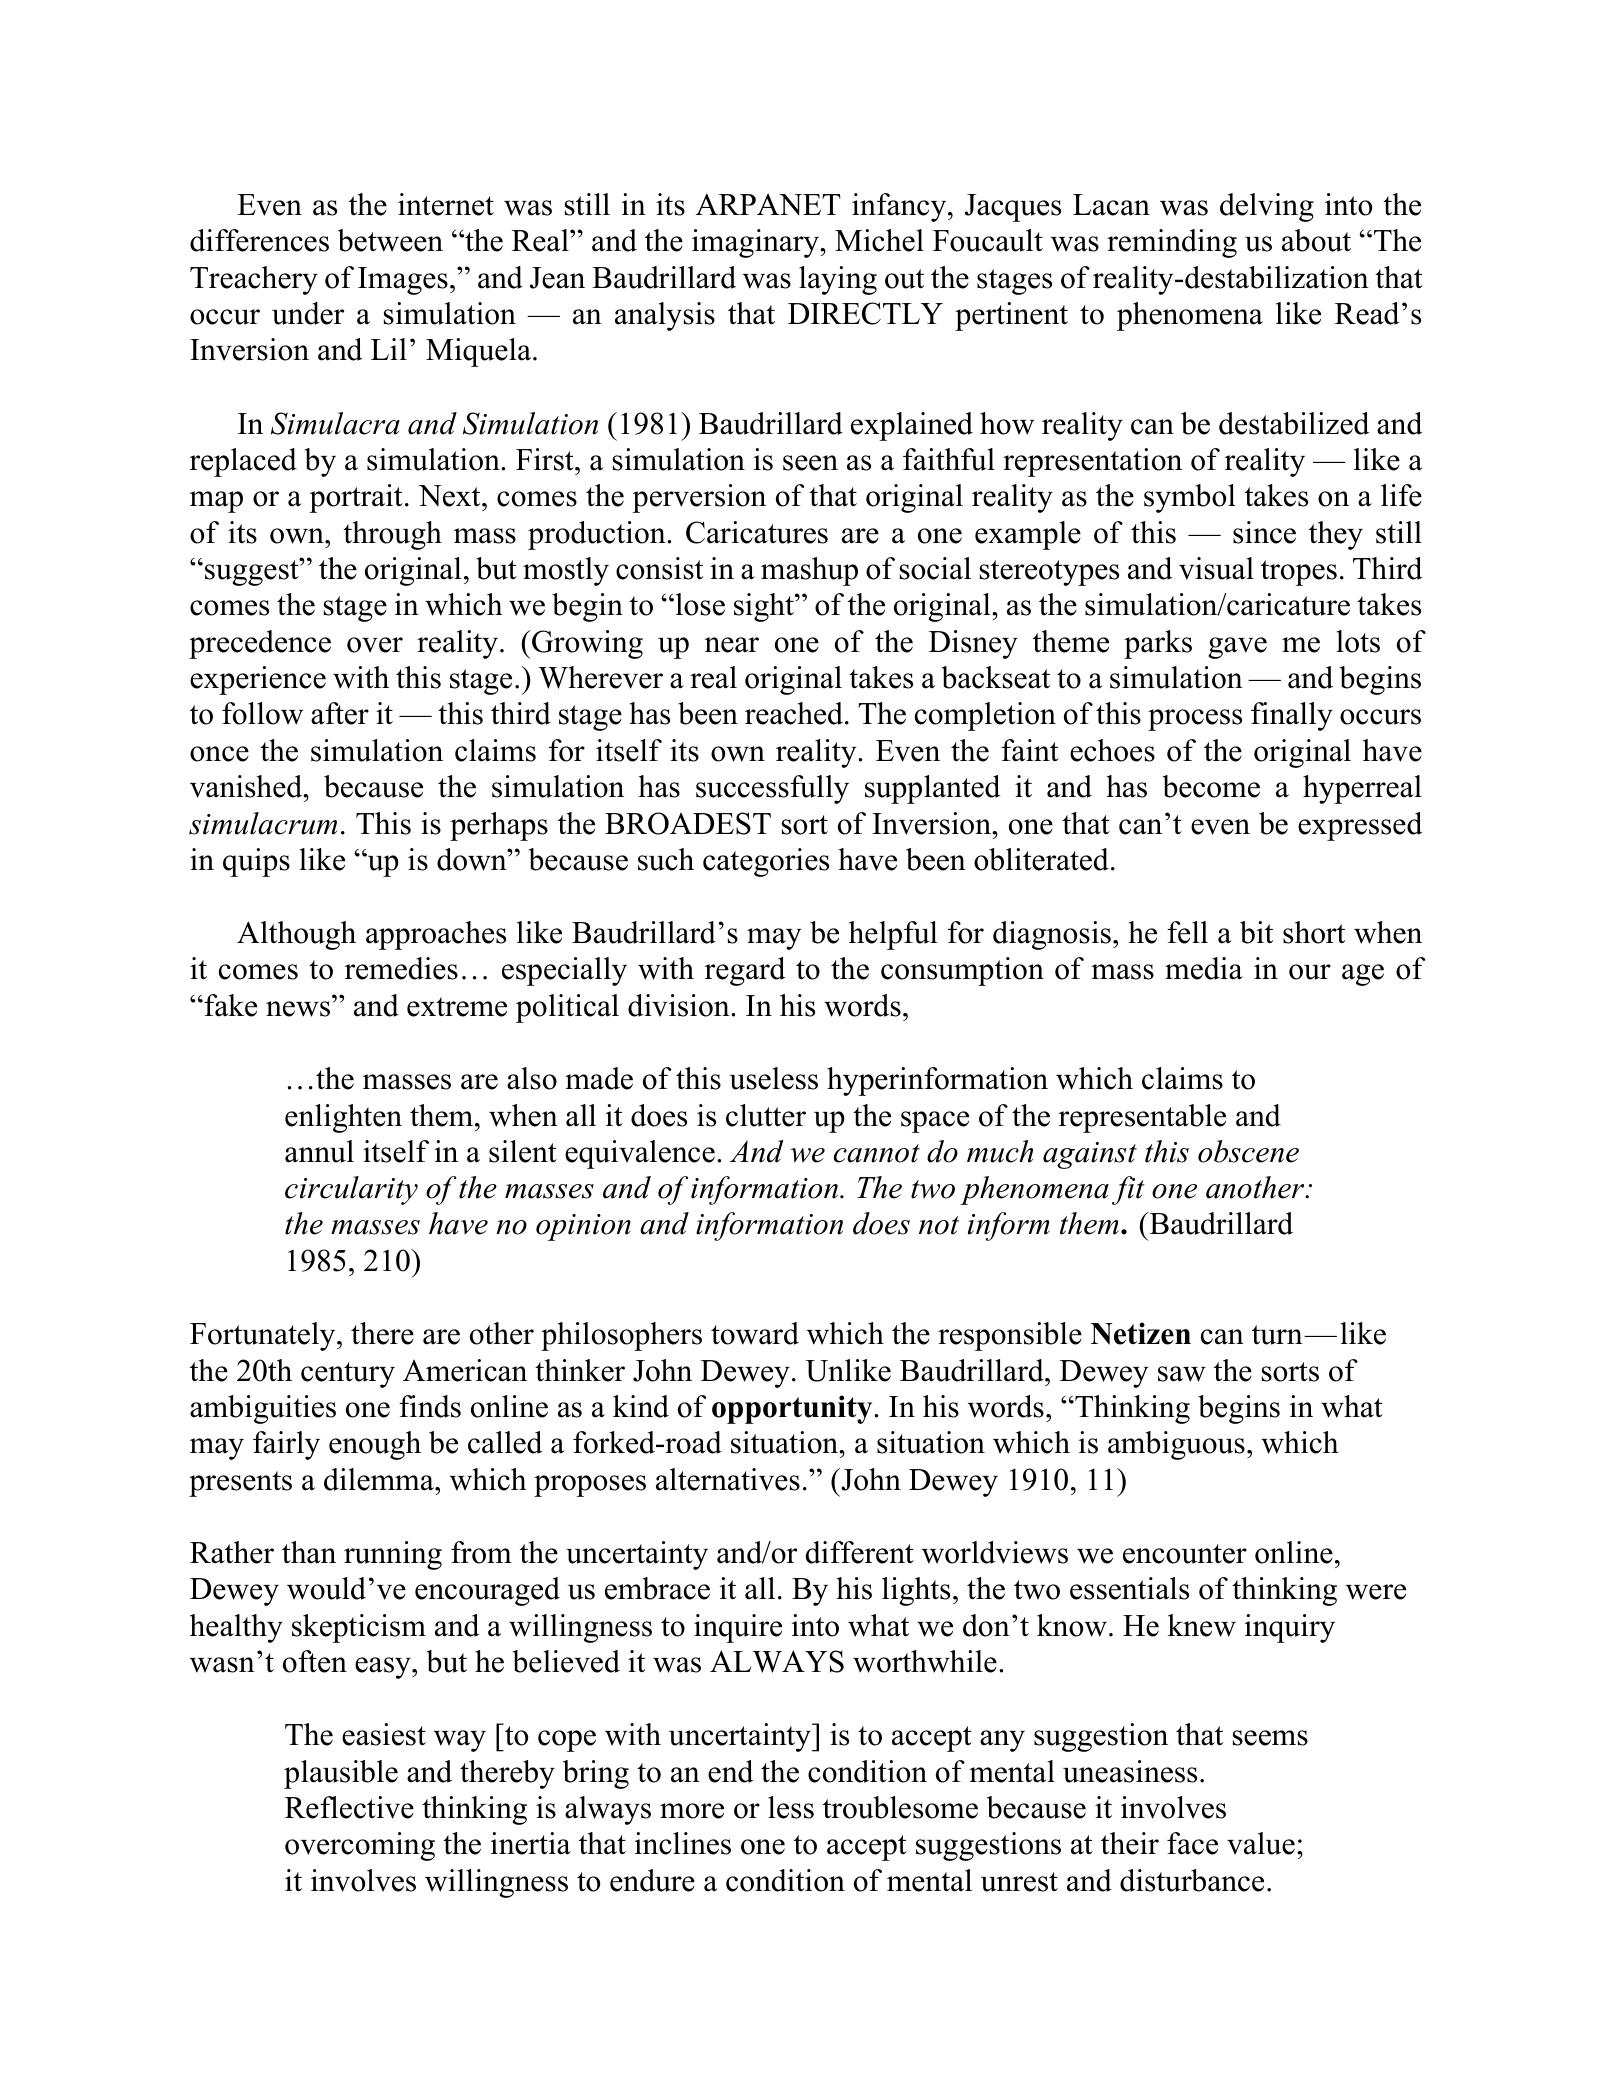  I want to click on between, so click(390, 240).
